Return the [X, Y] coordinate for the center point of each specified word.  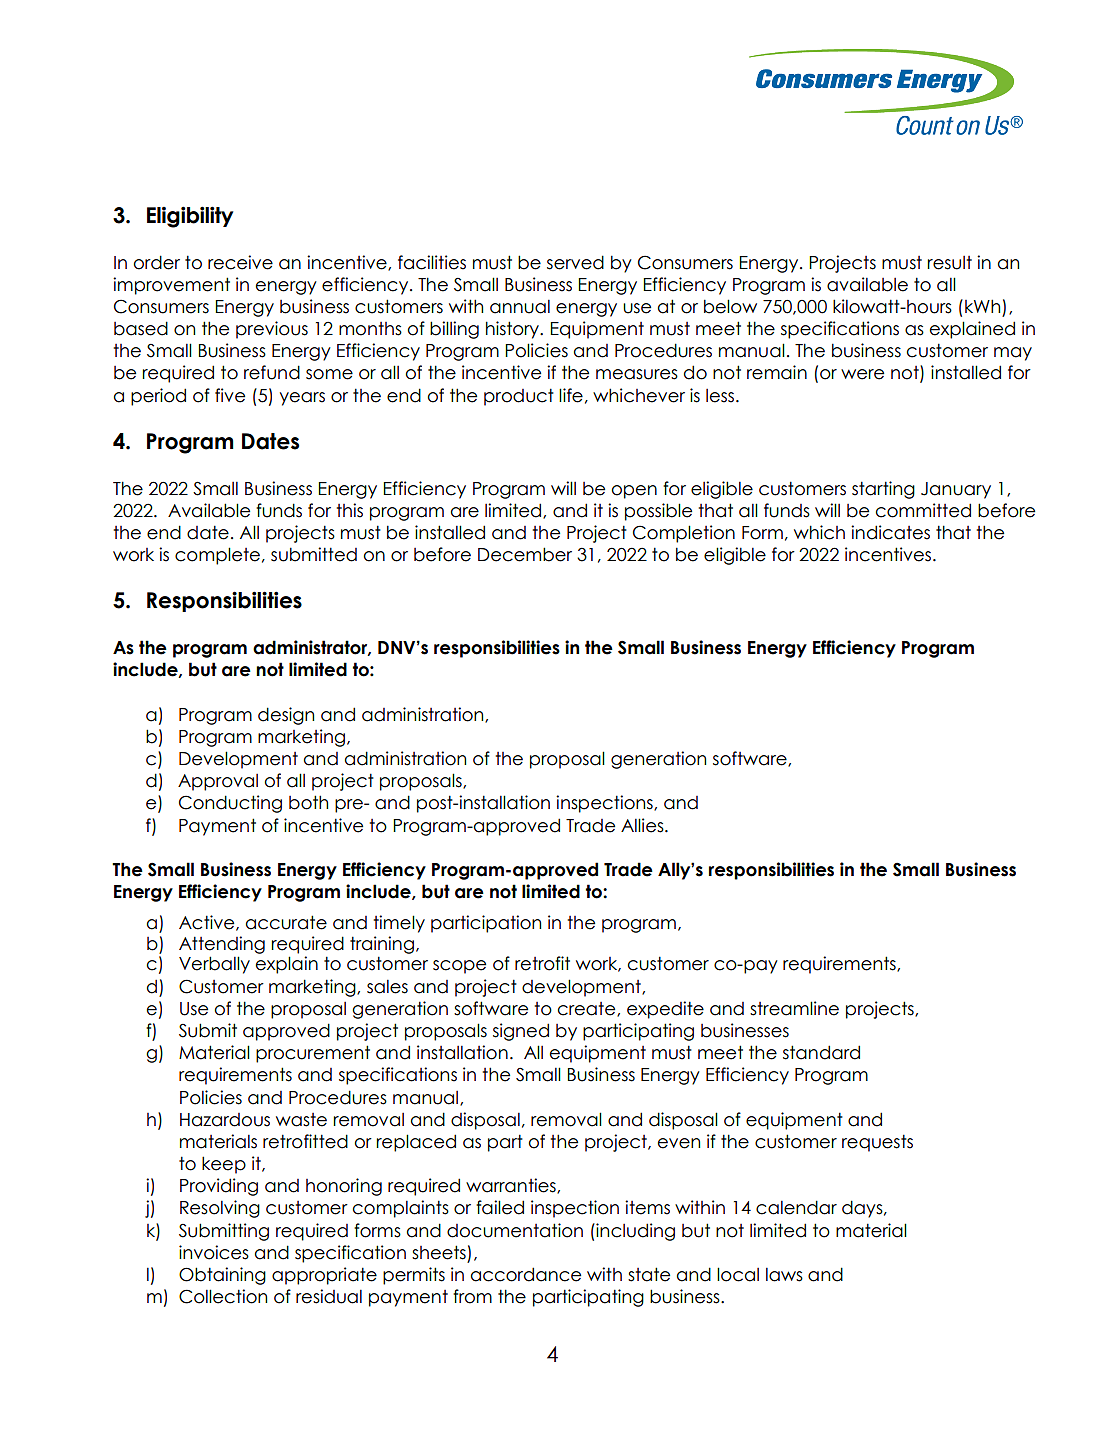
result [949, 263]
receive [240, 262]
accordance [526, 1274]
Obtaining [222, 1276]
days [863, 1209]
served [575, 262]
